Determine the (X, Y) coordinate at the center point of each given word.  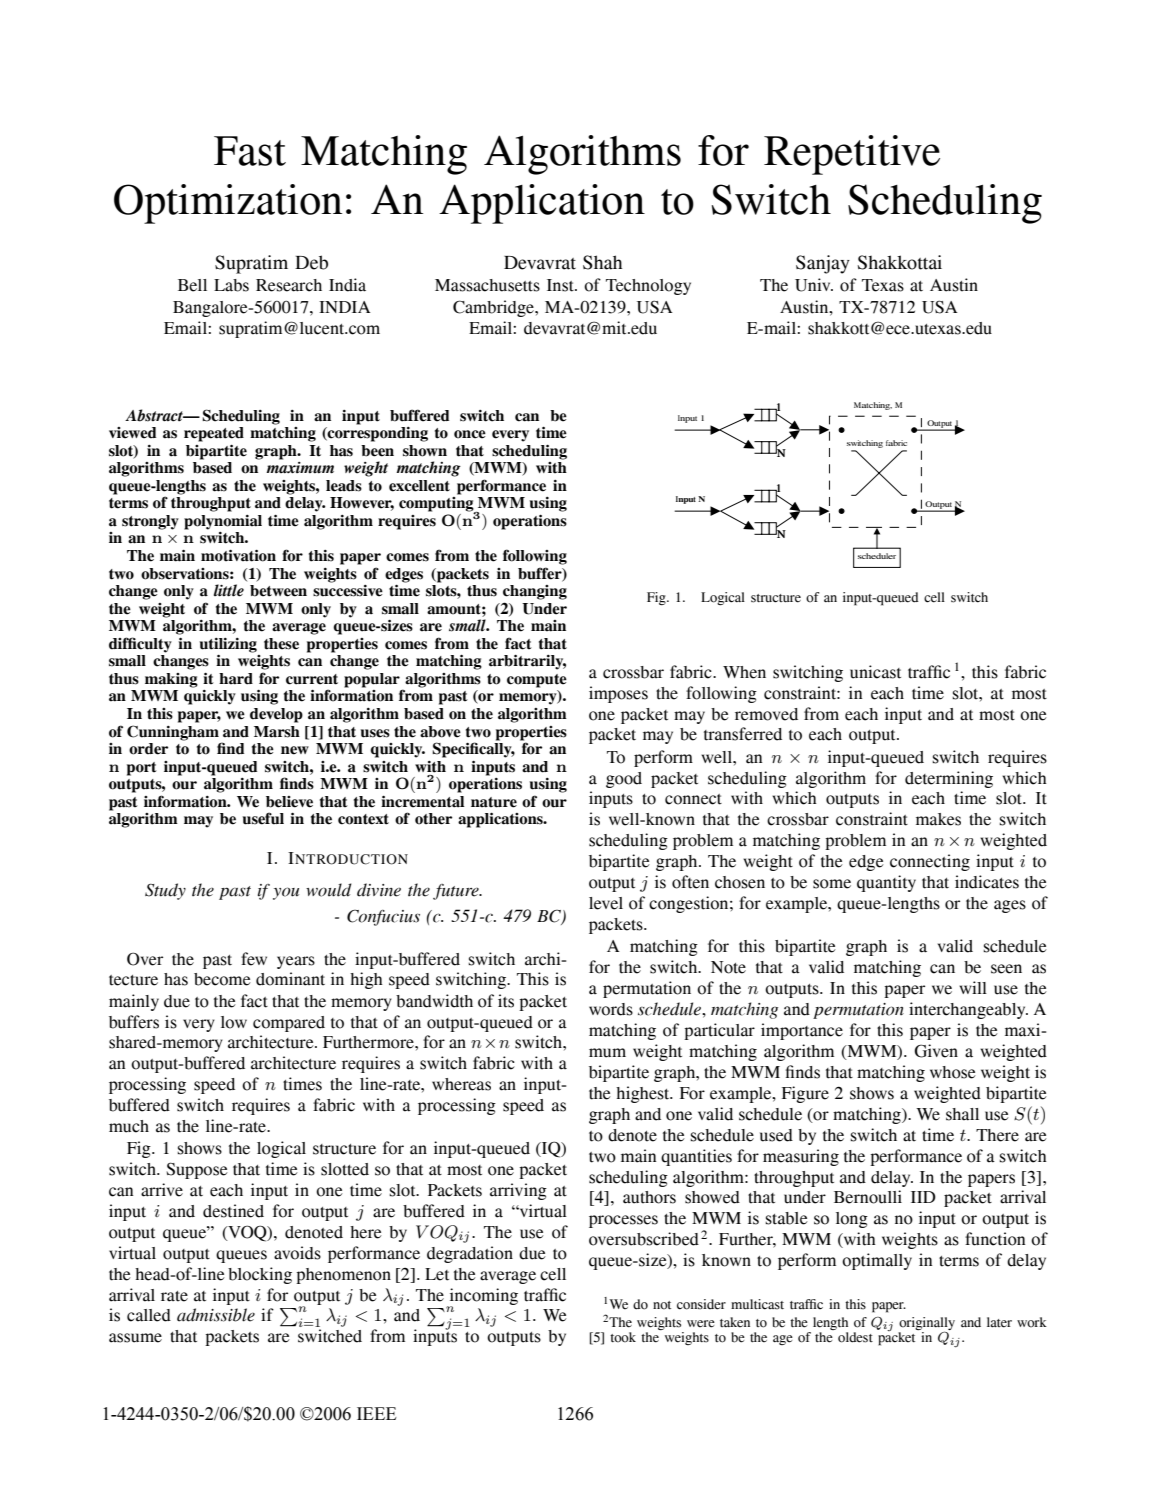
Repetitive (852, 155)
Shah (602, 262)
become (222, 979)
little (229, 590)
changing (535, 592)
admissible (216, 1315)
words (611, 1009)
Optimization (228, 204)
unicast (875, 672)
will (973, 987)
